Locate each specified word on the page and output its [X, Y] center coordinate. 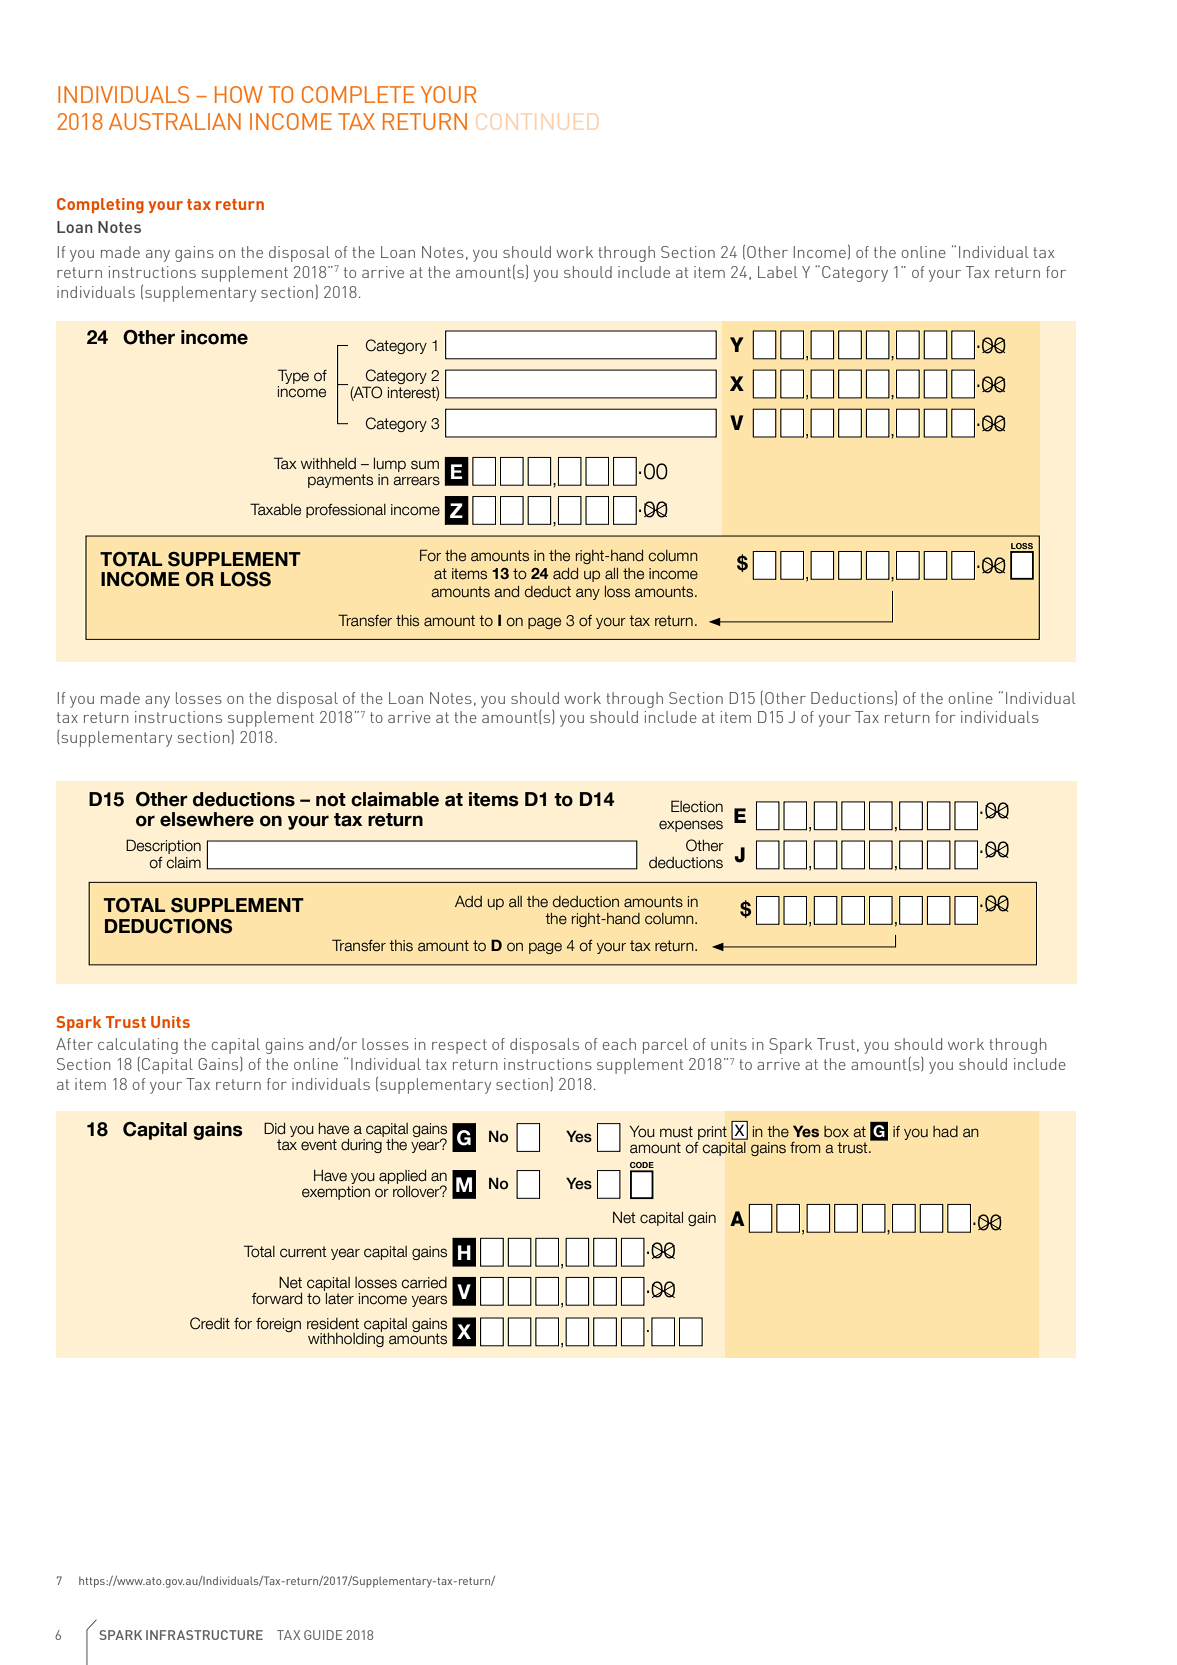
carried [424, 1283]
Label [777, 272]
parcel [665, 1046]
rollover [417, 1190]
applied [402, 1178]
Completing [100, 206]
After [74, 1044]
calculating [138, 1046]
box [836, 1132]
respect [459, 1046]
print [712, 1133]
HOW [239, 94]
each [619, 1044]
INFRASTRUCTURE [204, 1635]
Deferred [163, 846]
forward [277, 1299]
